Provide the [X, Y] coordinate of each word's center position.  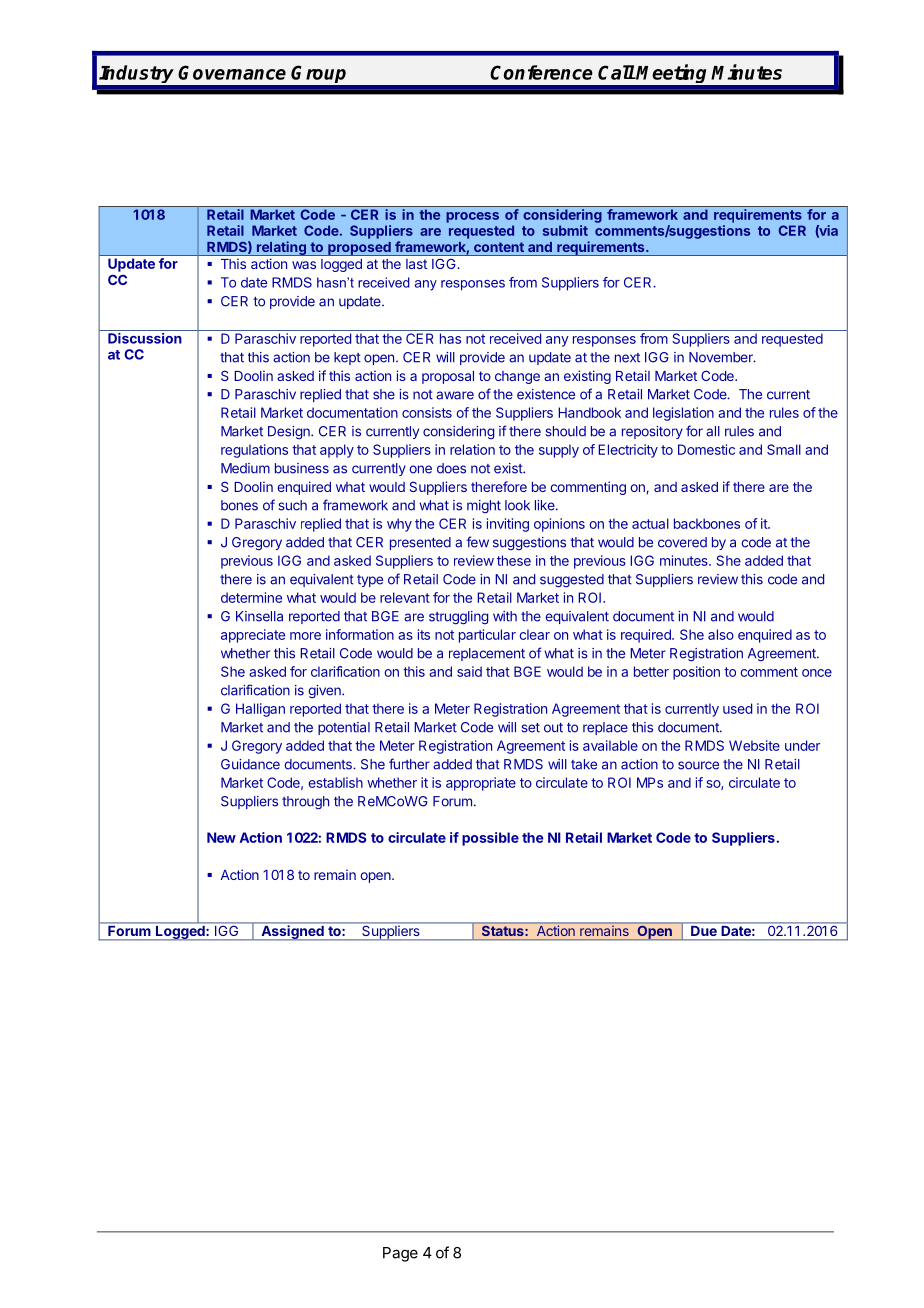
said [469, 671]
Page [400, 1254]
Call [616, 72]
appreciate [253, 636]
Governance [232, 72]
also [721, 634]
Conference [541, 72]
